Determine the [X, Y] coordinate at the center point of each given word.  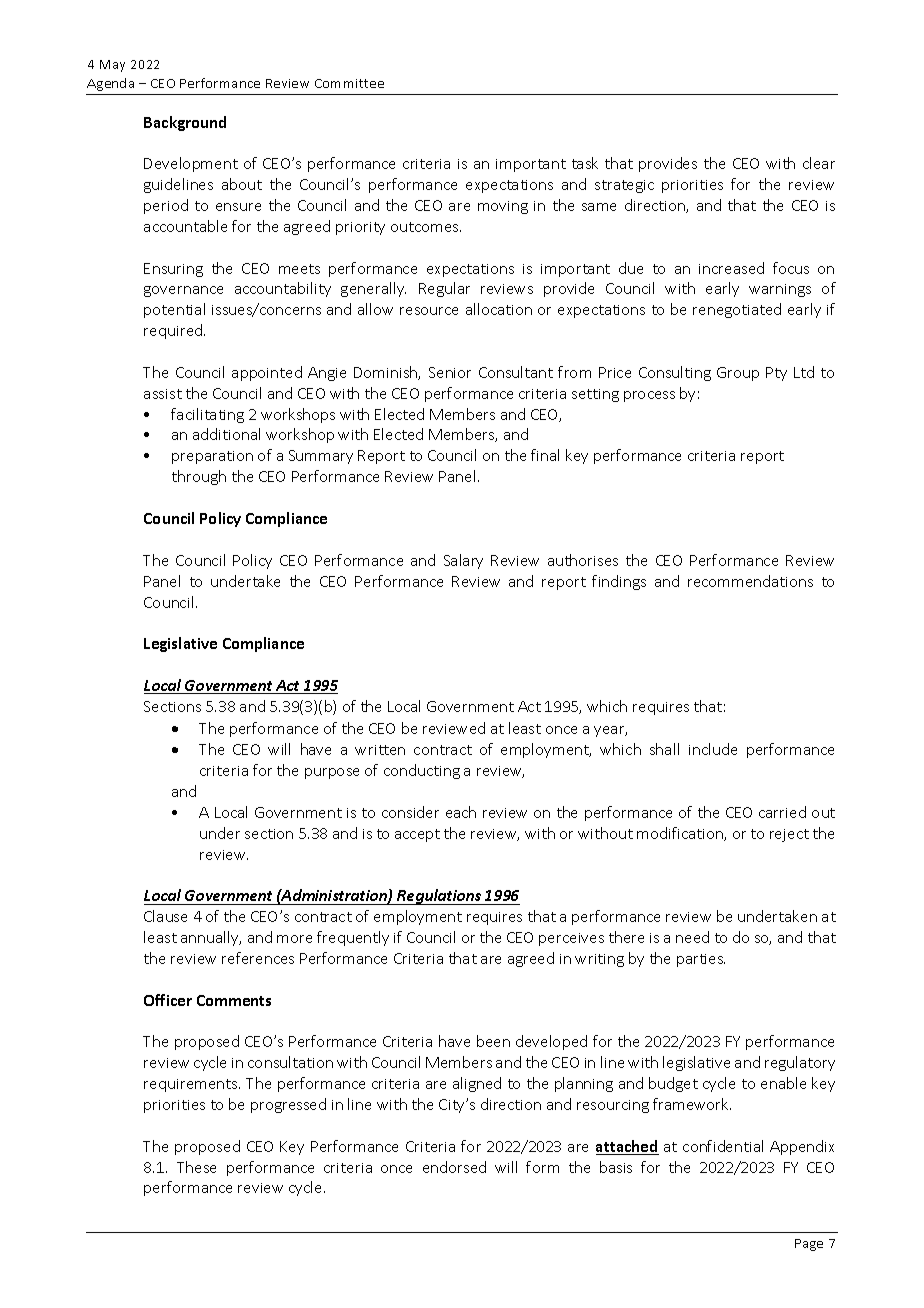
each [461, 812]
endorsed [454, 1167]
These [196, 1167]
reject [789, 835]
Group [738, 374]
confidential [723, 1146]
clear [819, 163]
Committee [349, 83]
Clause [165, 916]
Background [185, 123]
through [199, 477]
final [545, 455]
